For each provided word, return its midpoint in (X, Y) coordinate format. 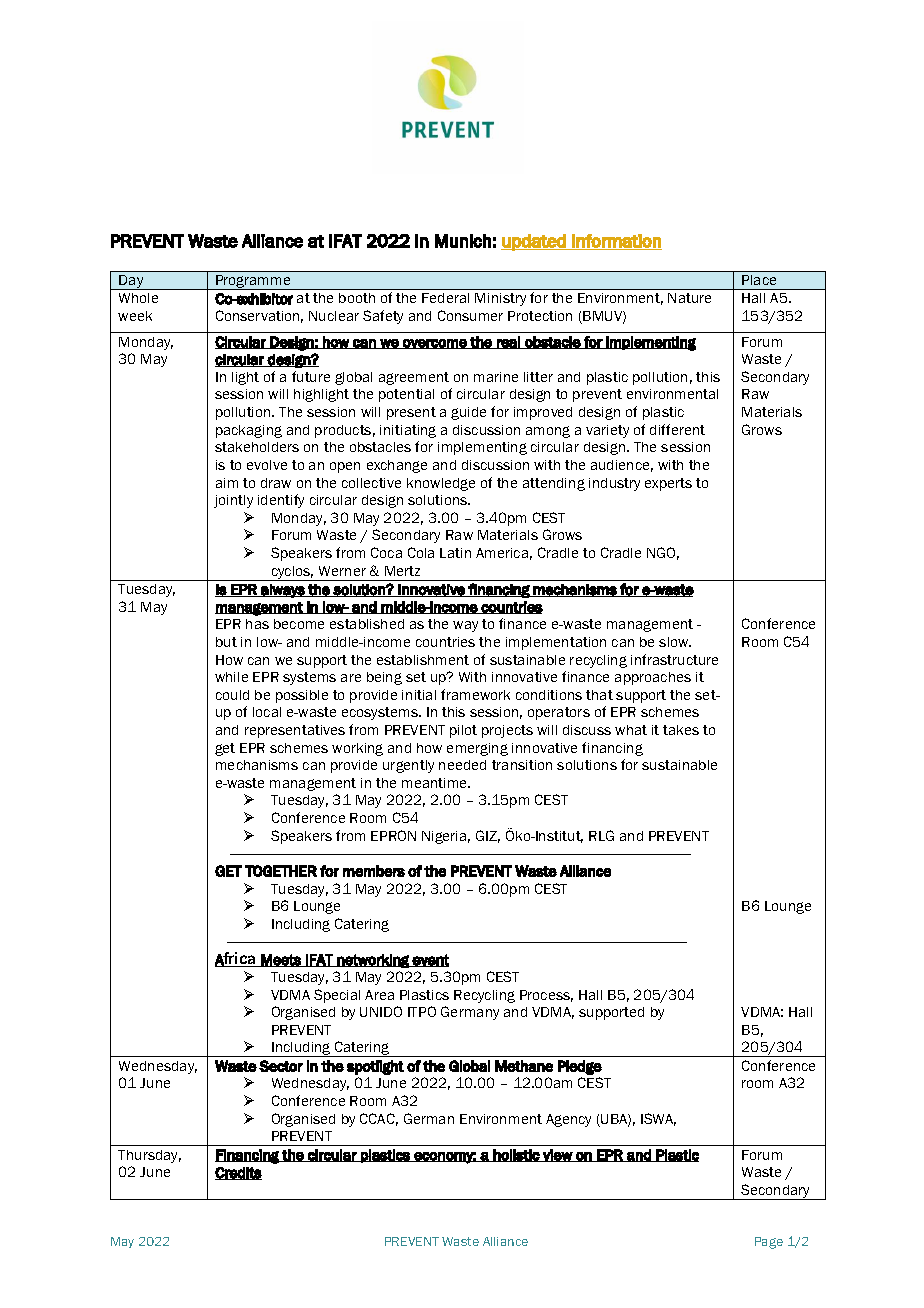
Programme (253, 282)
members (374, 871)
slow (675, 642)
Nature (689, 298)
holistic (516, 1155)
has (257, 624)
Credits (238, 1173)
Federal (445, 298)
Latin (455, 553)
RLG (601, 835)
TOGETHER (281, 871)
